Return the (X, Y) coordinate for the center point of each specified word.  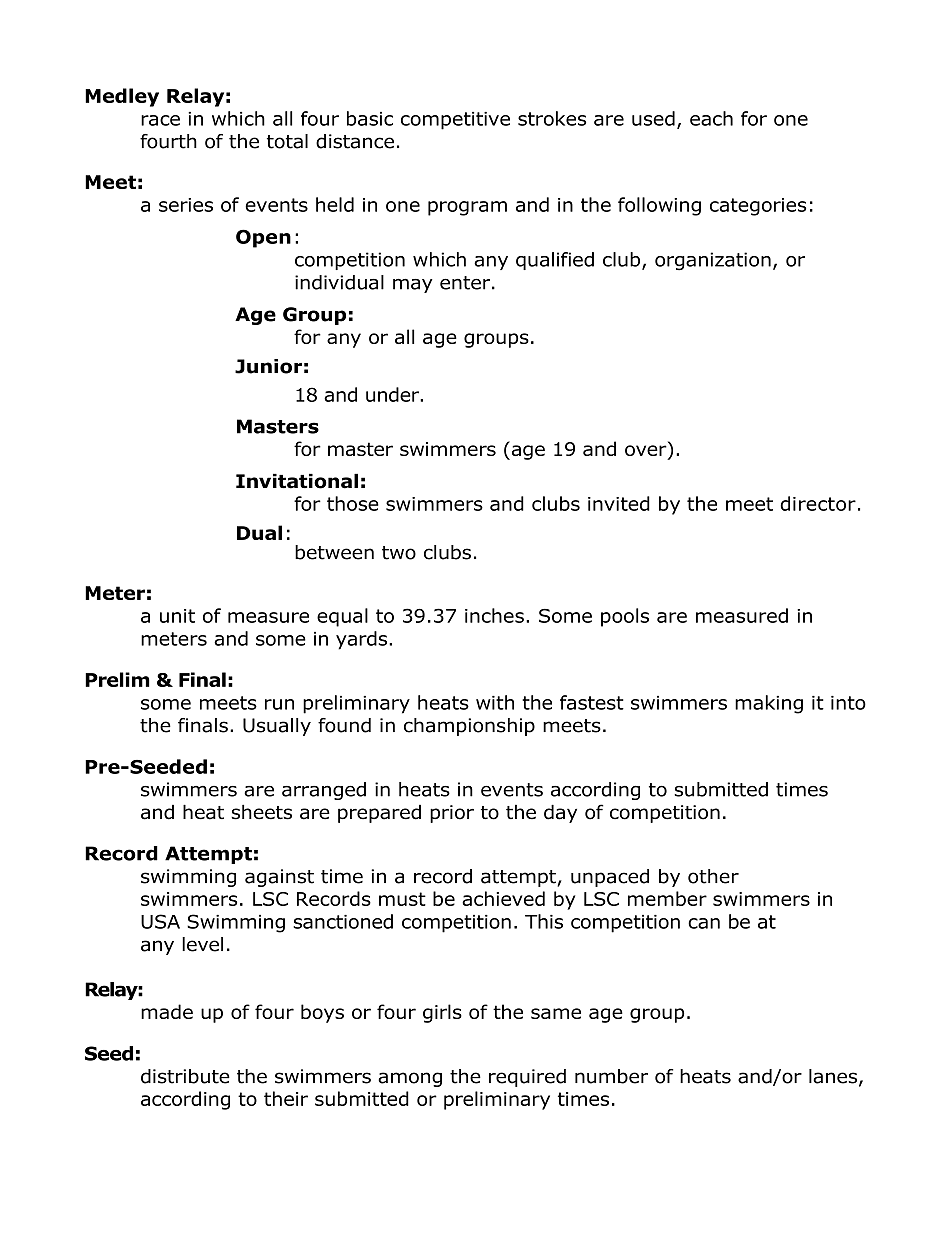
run (279, 704)
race (160, 120)
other (713, 876)
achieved (503, 898)
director (818, 503)
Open (263, 238)
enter (465, 283)
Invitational (297, 481)
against (279, 878)
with (495, 702)
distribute (185, 1076)
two (399, 553)
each (711, 118)
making (769, 704)
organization (713, 261)
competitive (455, 121)
